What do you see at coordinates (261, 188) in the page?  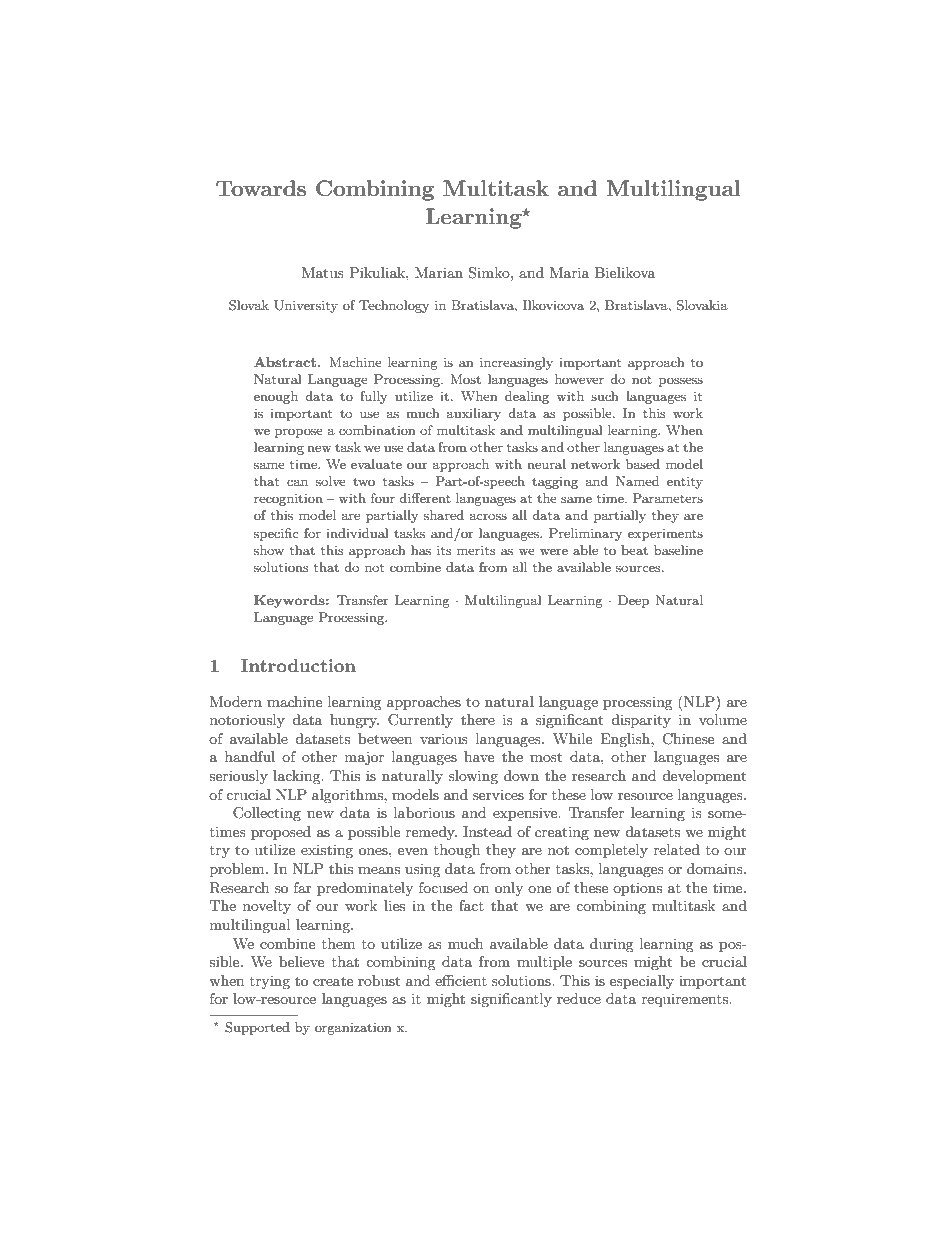 I see `Towards` at bounding box center [261, 188].
